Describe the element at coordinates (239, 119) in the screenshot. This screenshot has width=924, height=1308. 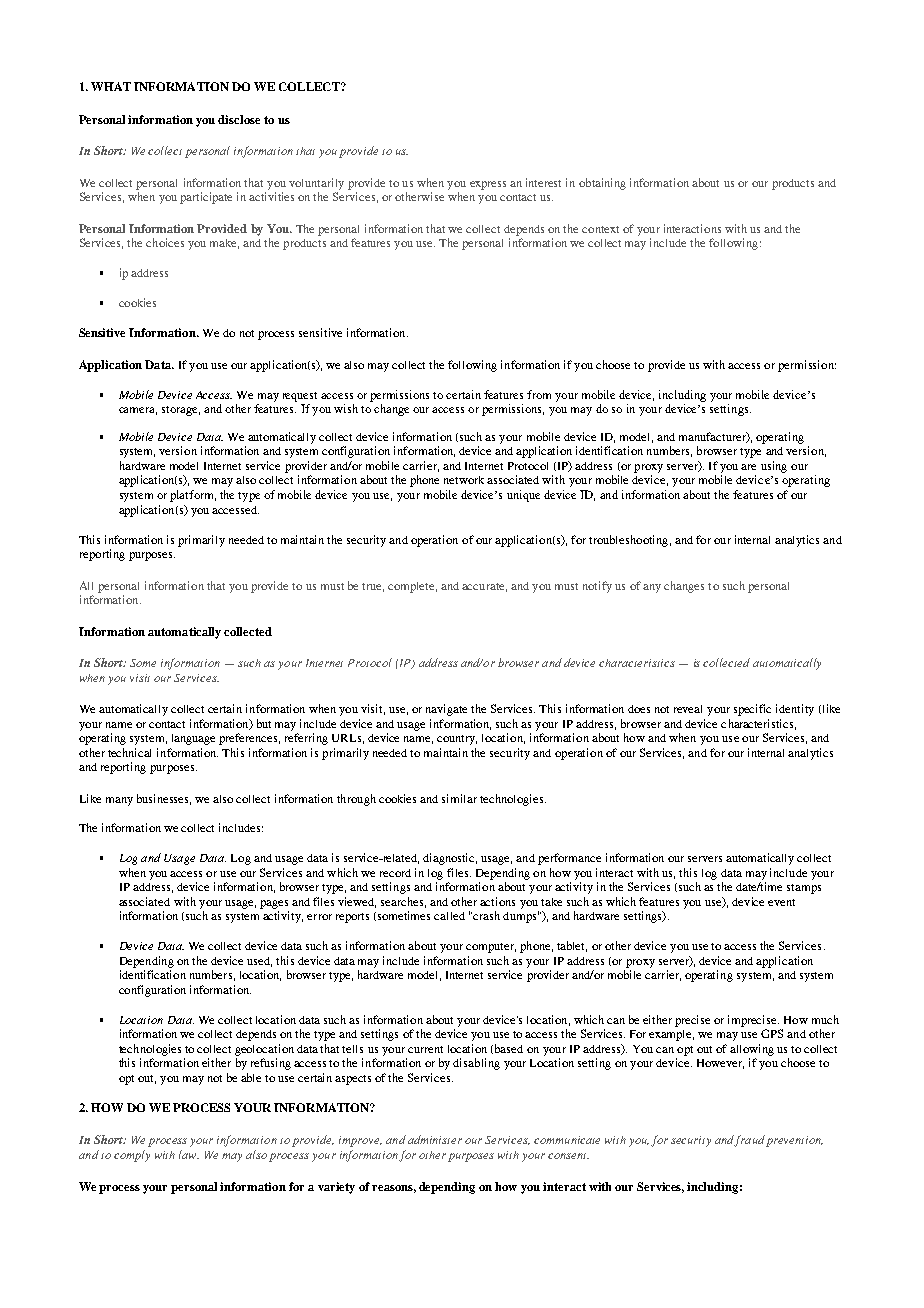
I see `disclose` at that location.
